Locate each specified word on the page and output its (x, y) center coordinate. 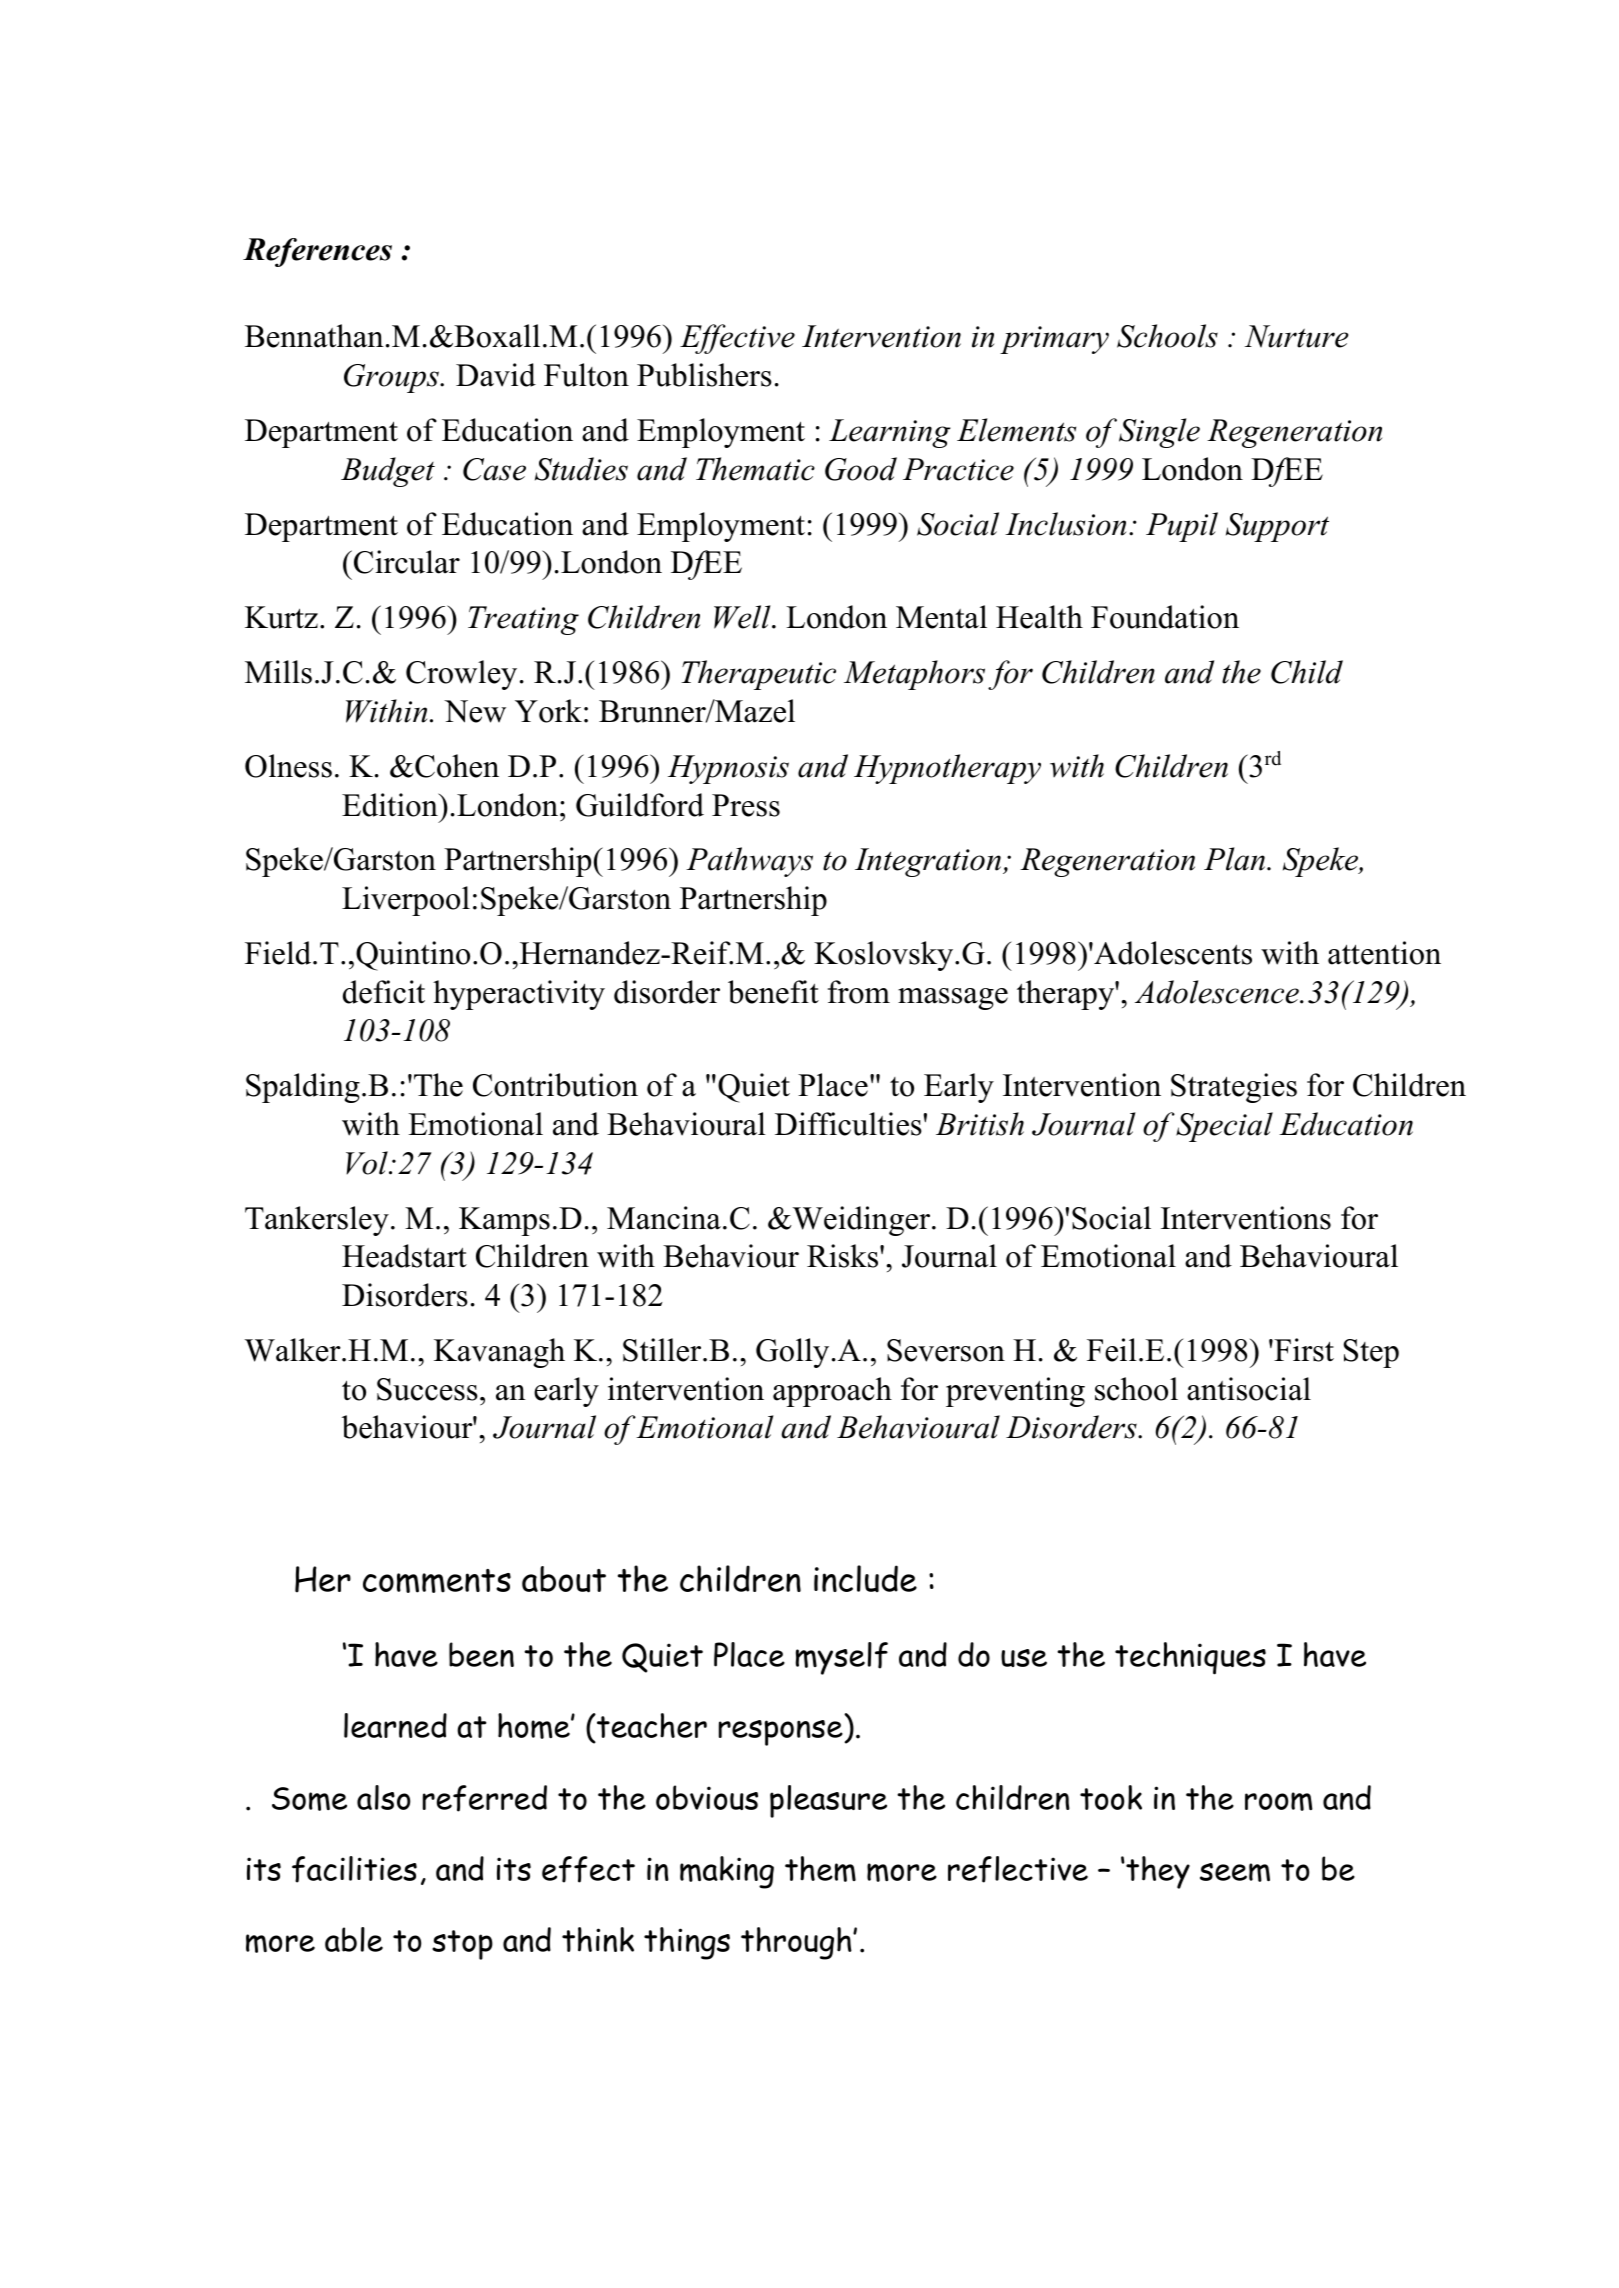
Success (427, 1389)
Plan (1236, 859)
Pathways (749, 862)
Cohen (456, 766)
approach (832, 1392)
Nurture (1296, 336)
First (1303, 1350)
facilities (354, 1869)
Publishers (704, 375)
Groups (392, 378)
